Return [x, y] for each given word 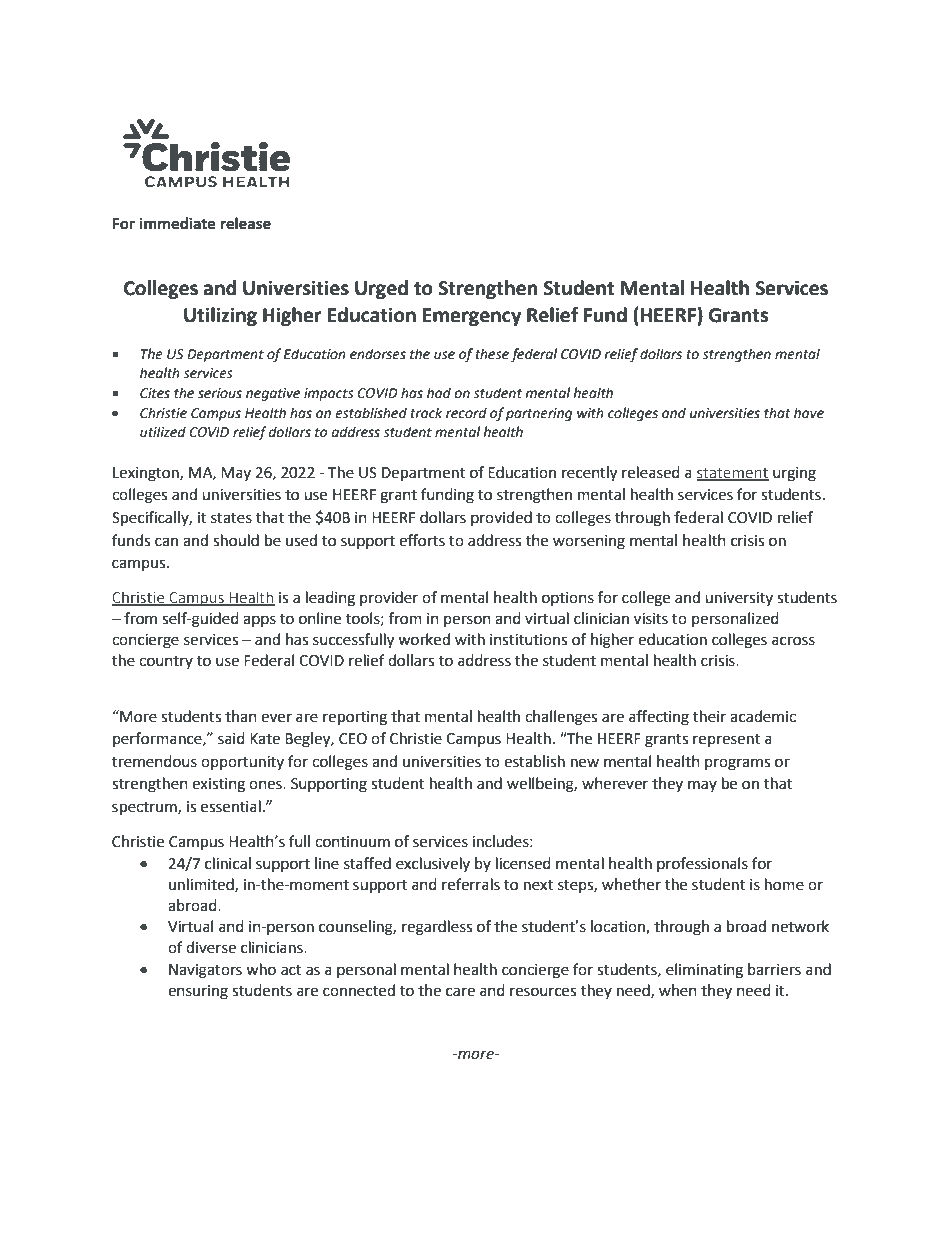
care [460, 992]
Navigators [205, 971]
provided [501, 518]
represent [726, 740]
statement [733, 474]
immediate [178, 223]
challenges [561, 718]
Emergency [472, 317]
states [231, 518]
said [231, 738]
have [809, 413]
